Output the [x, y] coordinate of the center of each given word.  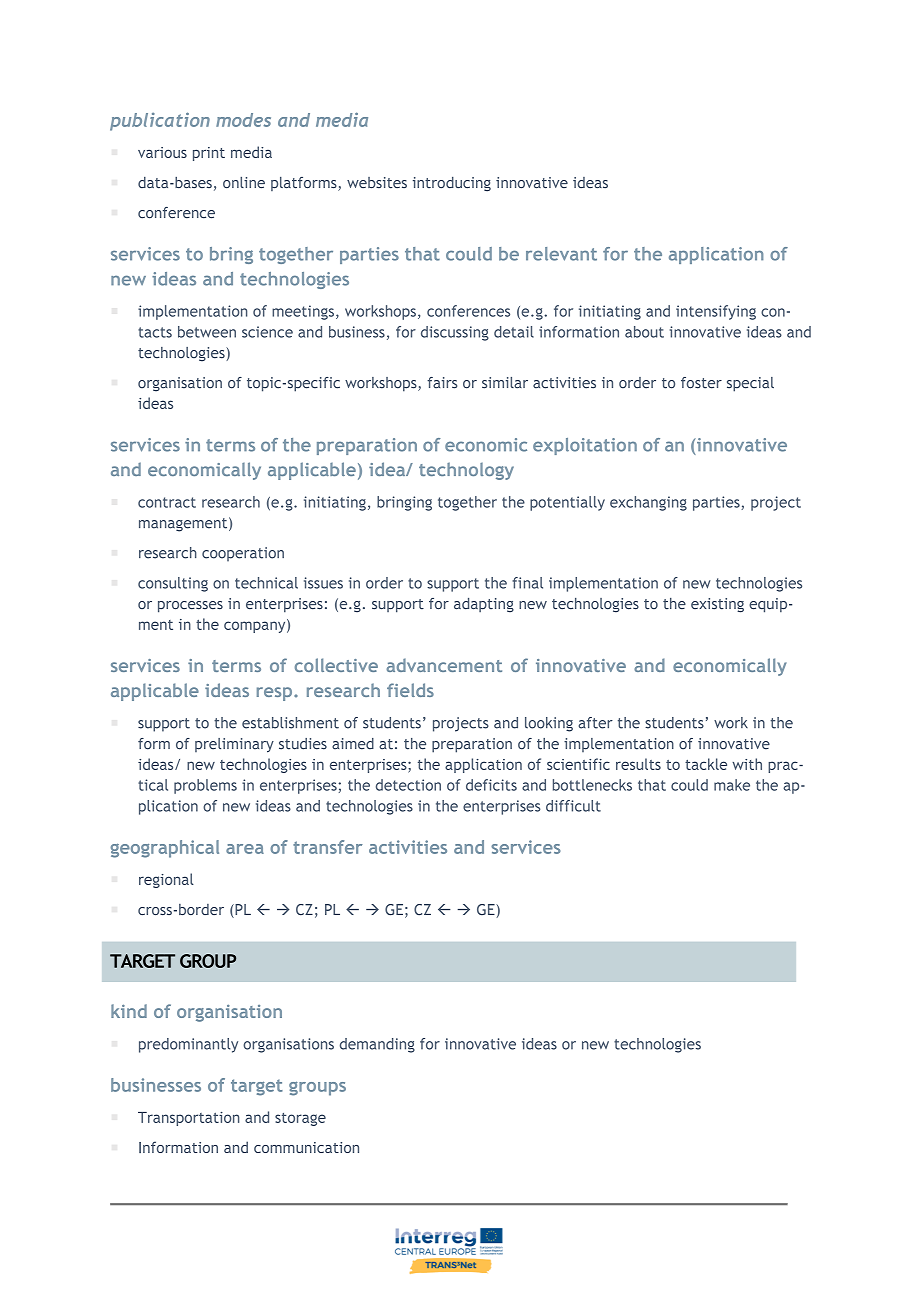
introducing [452, 184]
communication [306, 1147]
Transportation [188, 1119]
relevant [561, 254]
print [209, 154]
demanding [377, 1045]
